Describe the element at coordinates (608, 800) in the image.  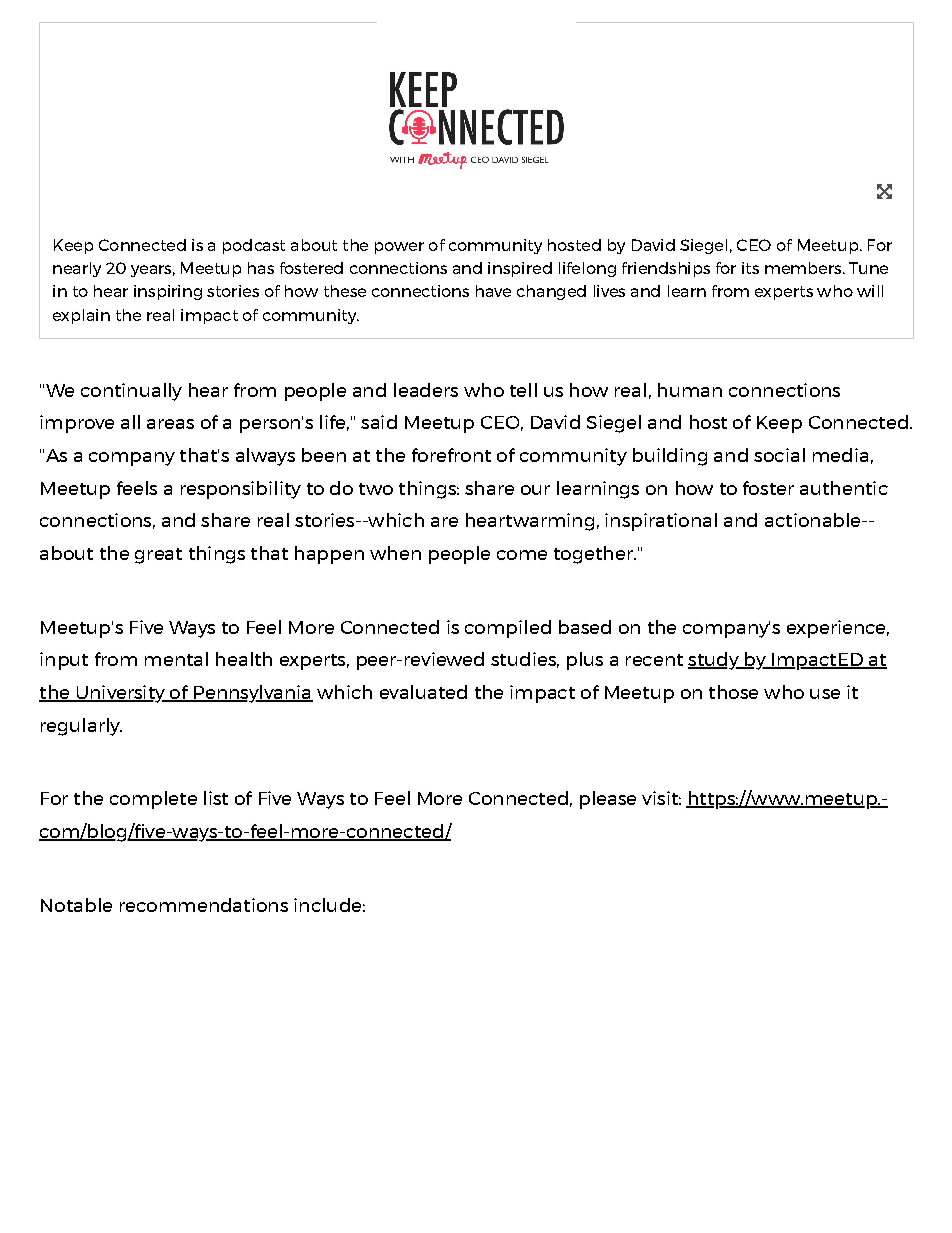
I see `please` at that location.
